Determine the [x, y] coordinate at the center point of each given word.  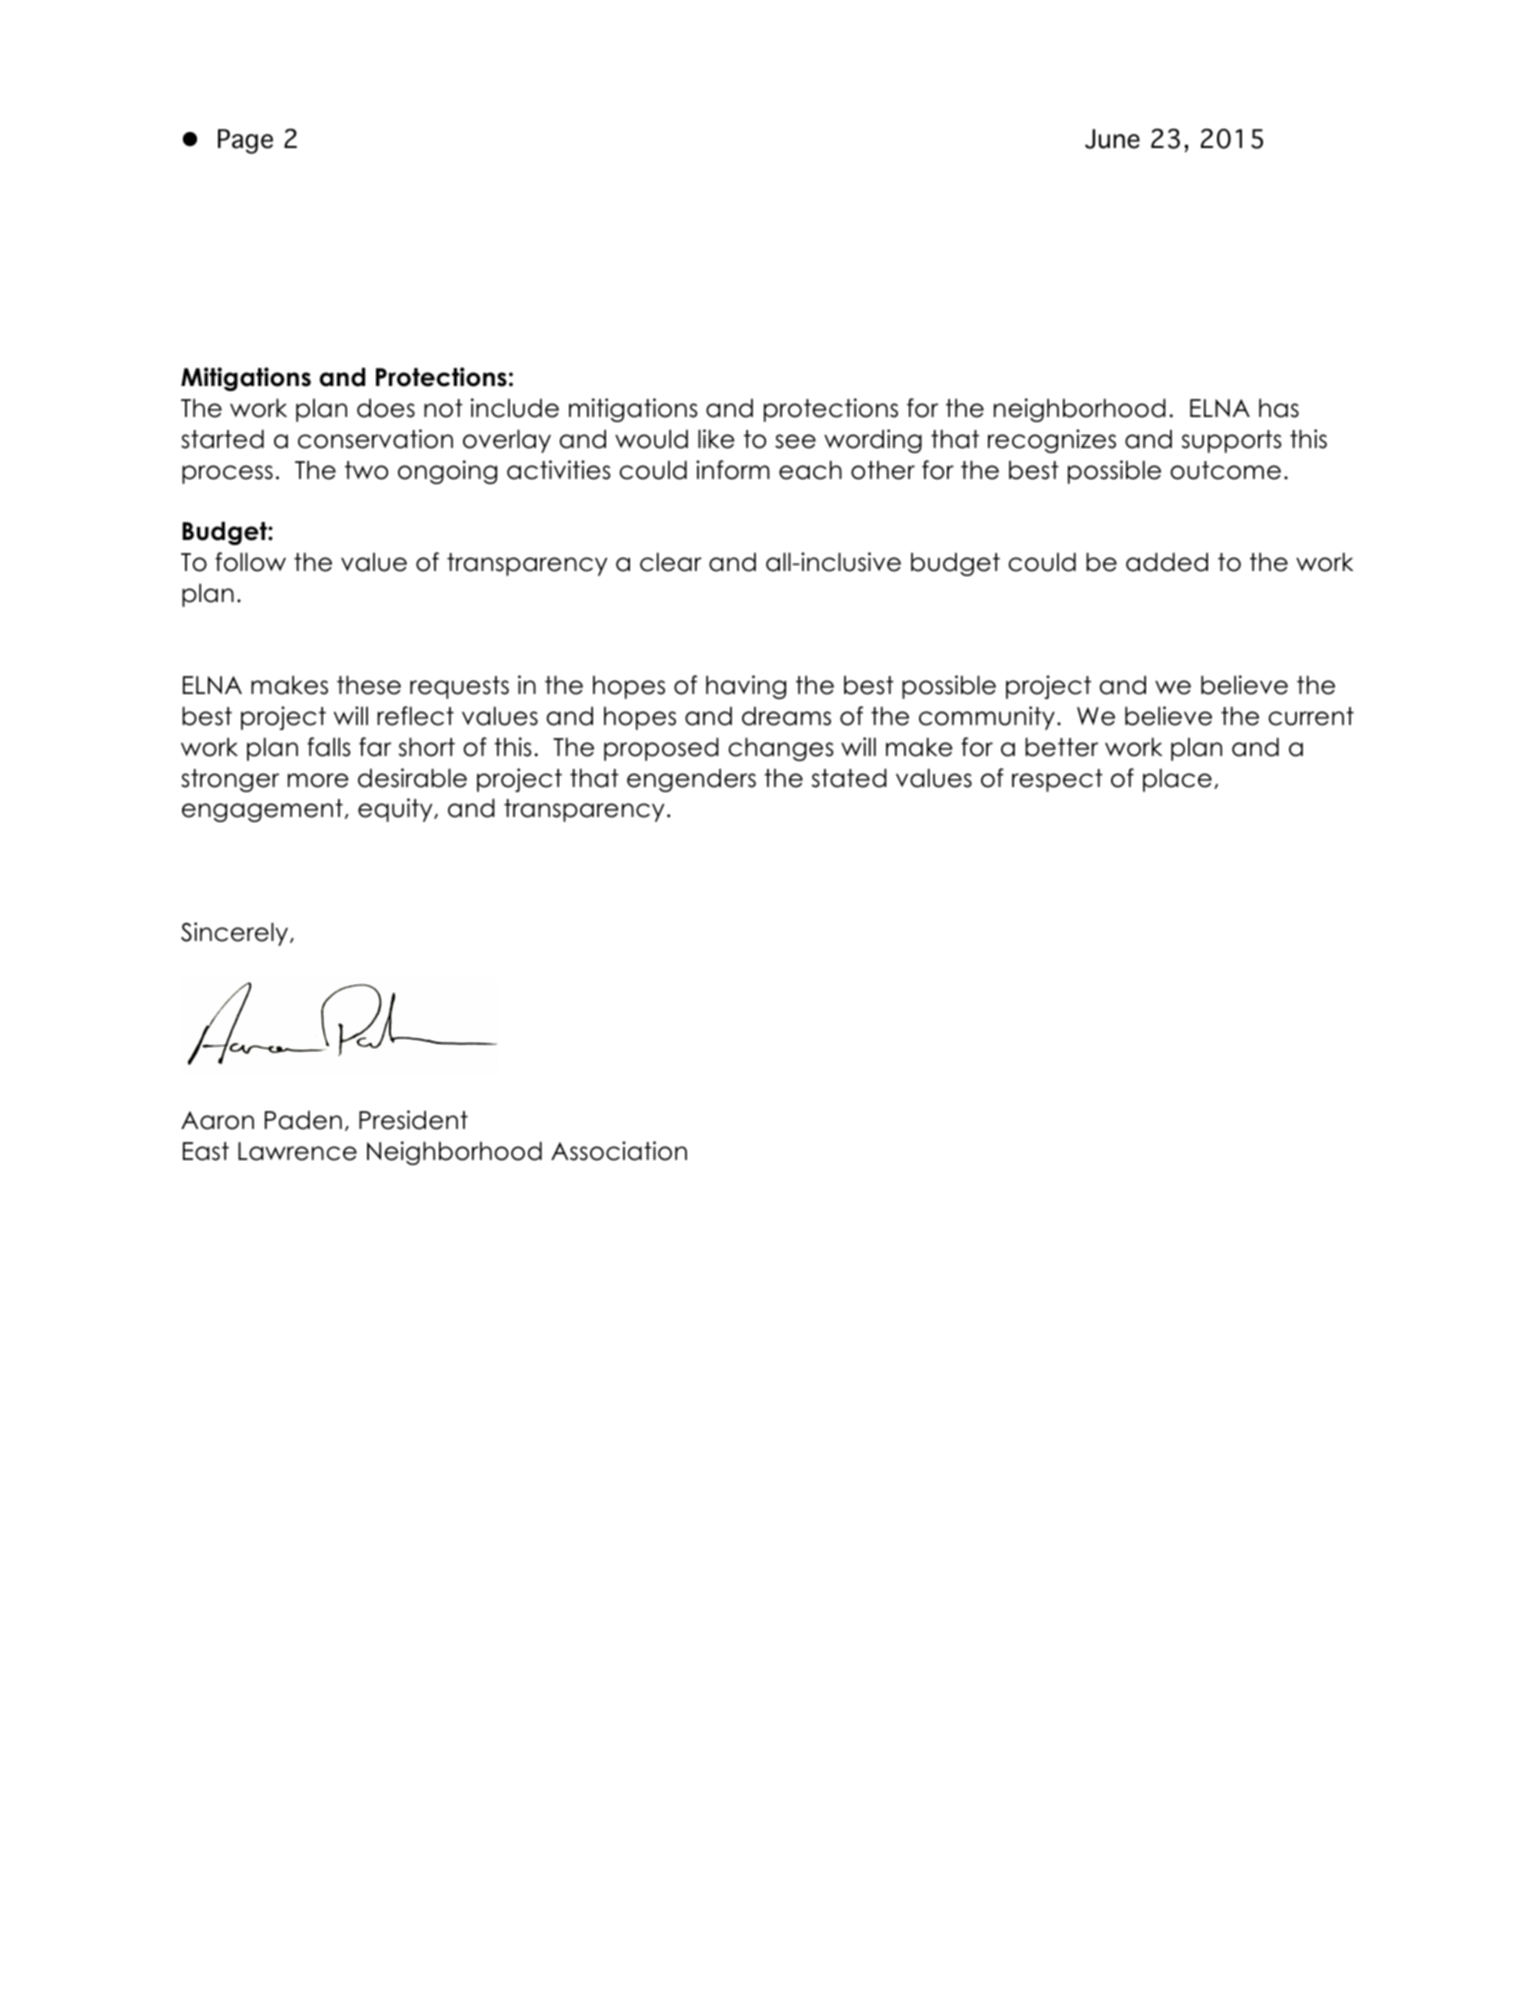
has [1279, 408]
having [746, 687]
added [1167, 562]
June [1112, 139]
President [413, 1120]
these [369, 685]
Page [245, 141]
